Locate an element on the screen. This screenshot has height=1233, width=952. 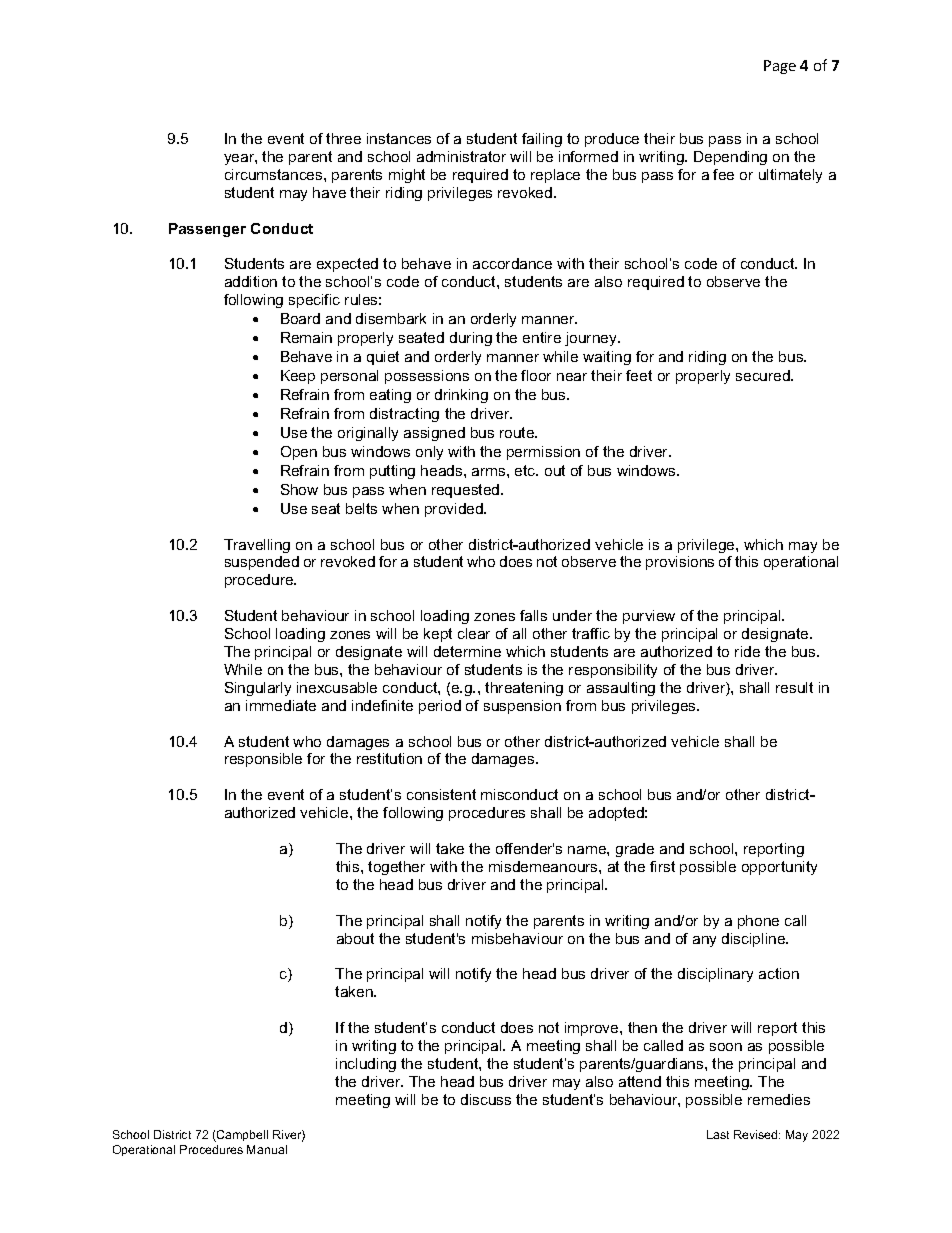
Open is located at coordinates (299, 453).
